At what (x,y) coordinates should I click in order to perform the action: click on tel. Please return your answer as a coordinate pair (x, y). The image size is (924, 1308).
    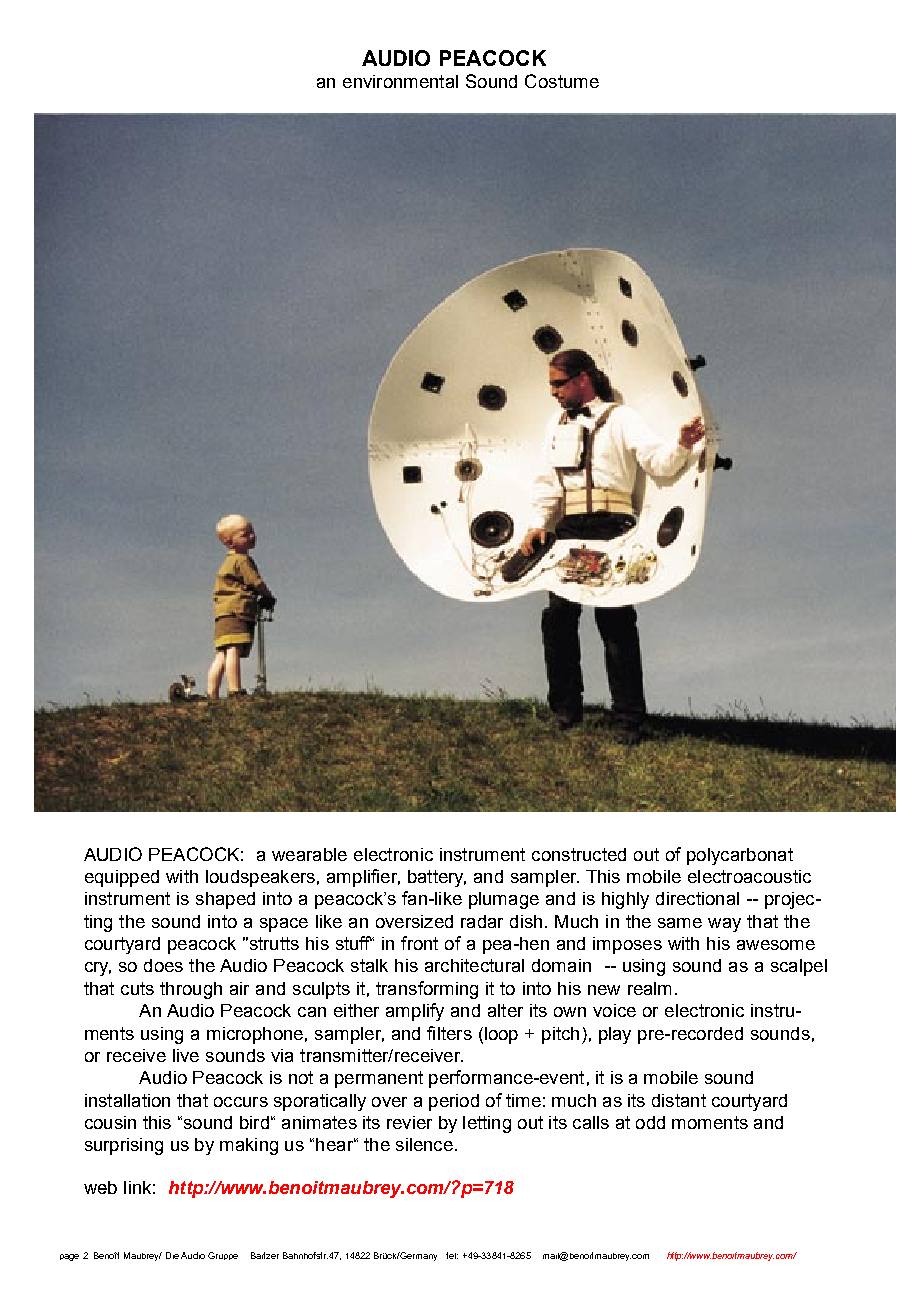
    Looking at the image, I should click on (452, 1255).
